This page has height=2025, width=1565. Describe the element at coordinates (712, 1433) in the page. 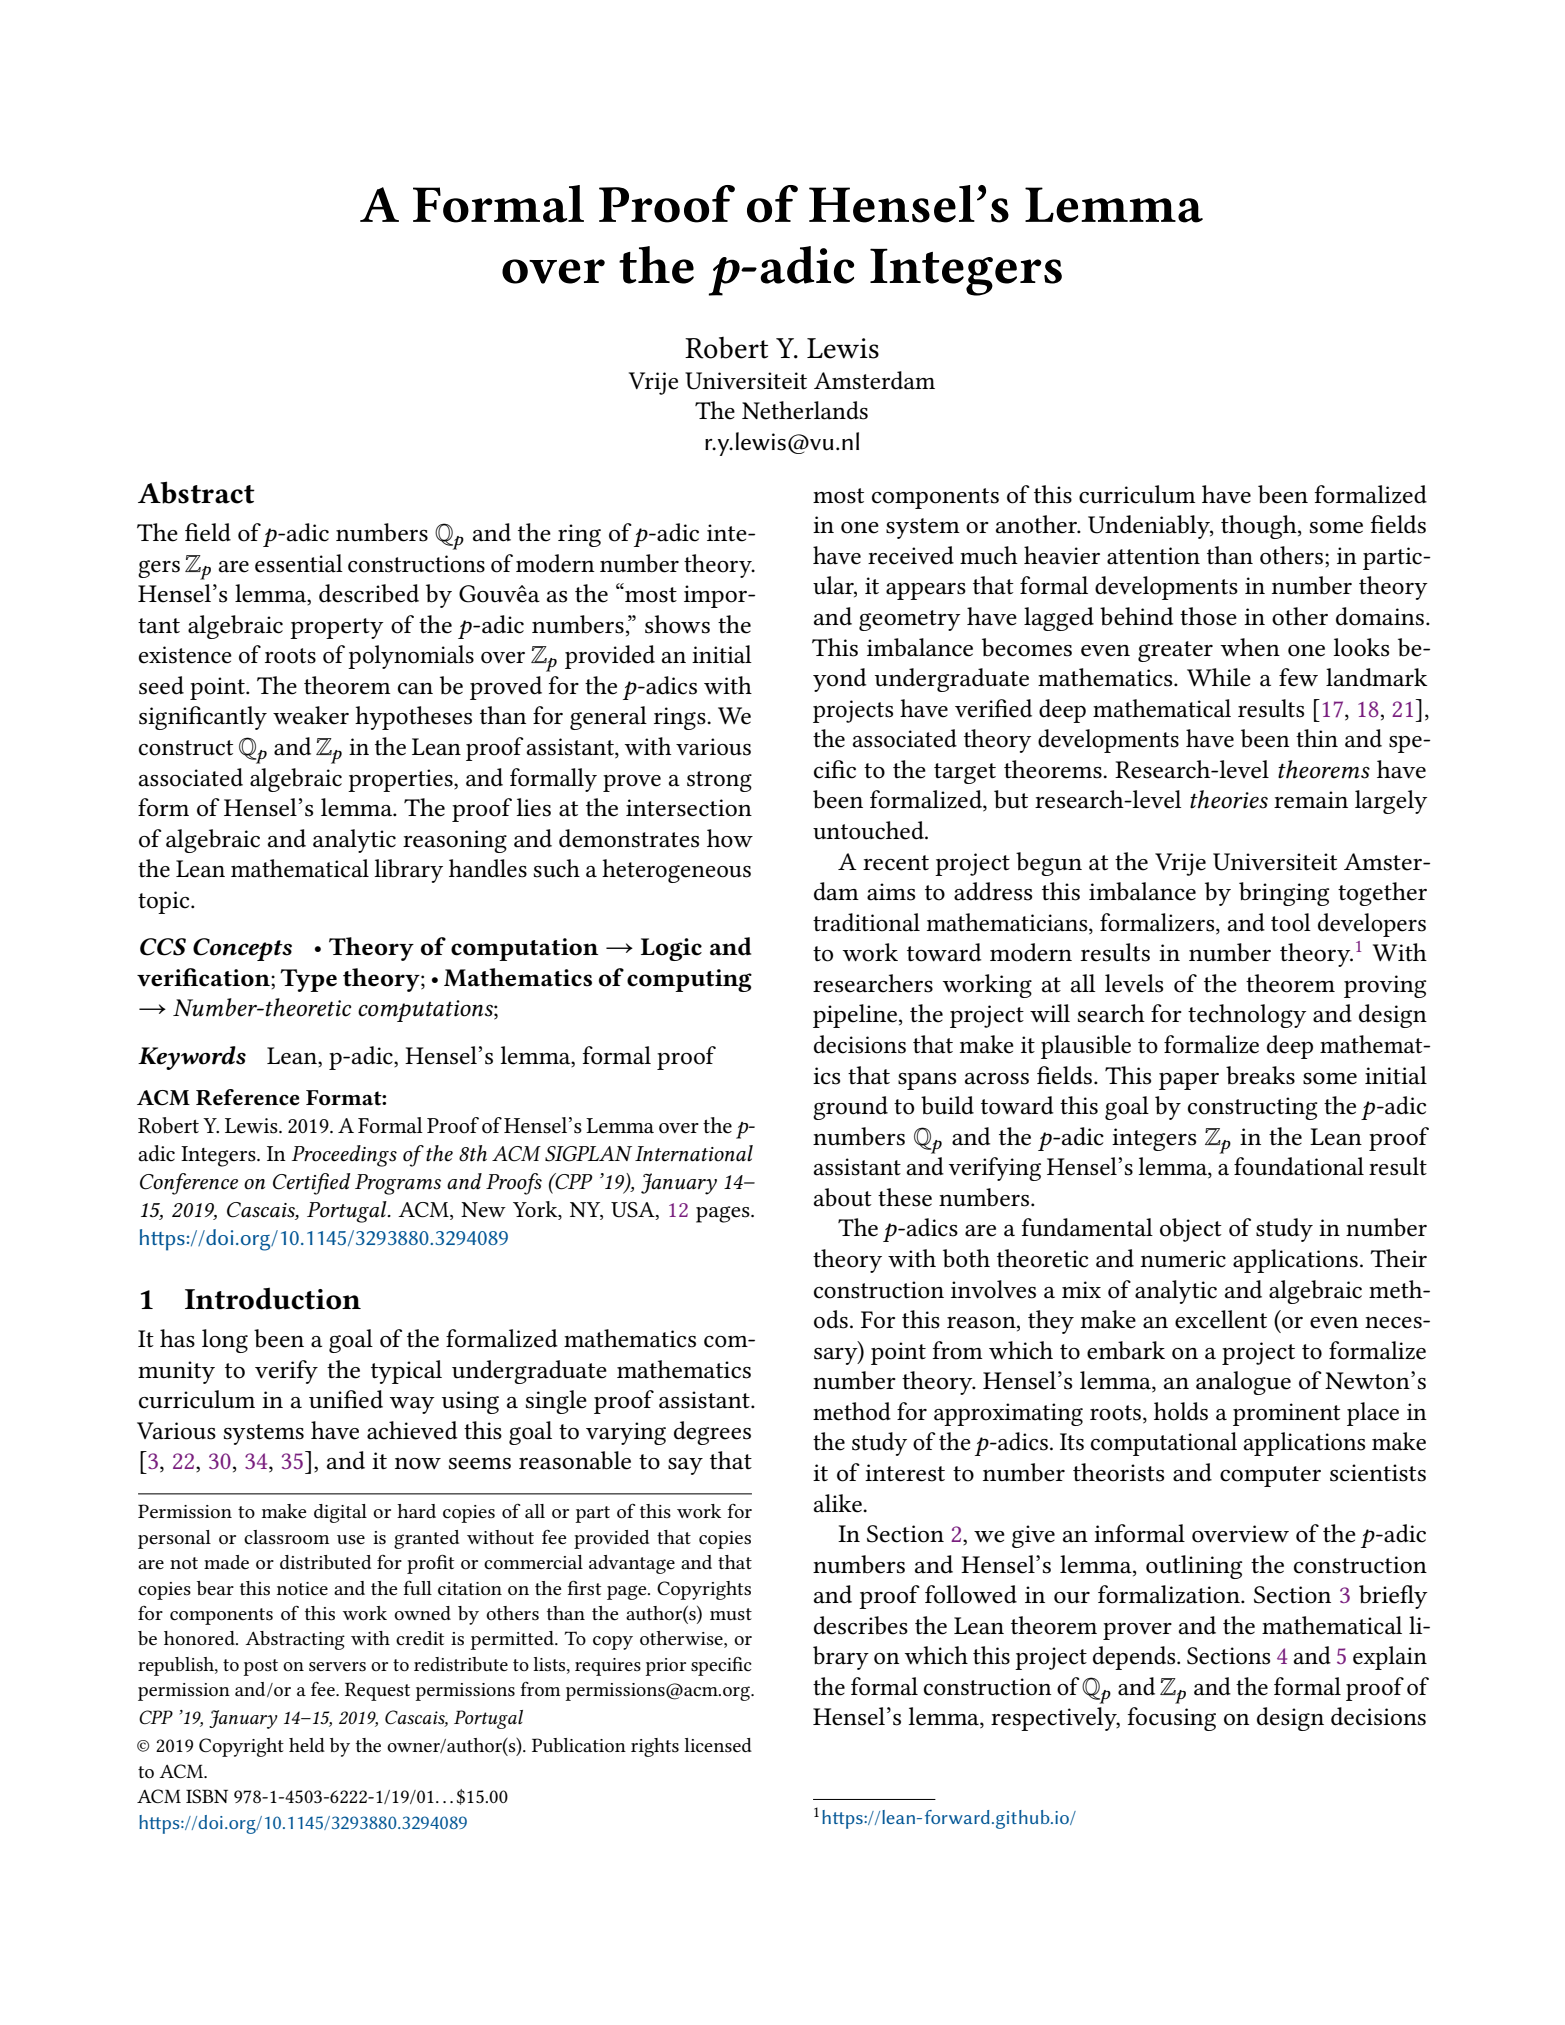

I see `degrees` at that location.
